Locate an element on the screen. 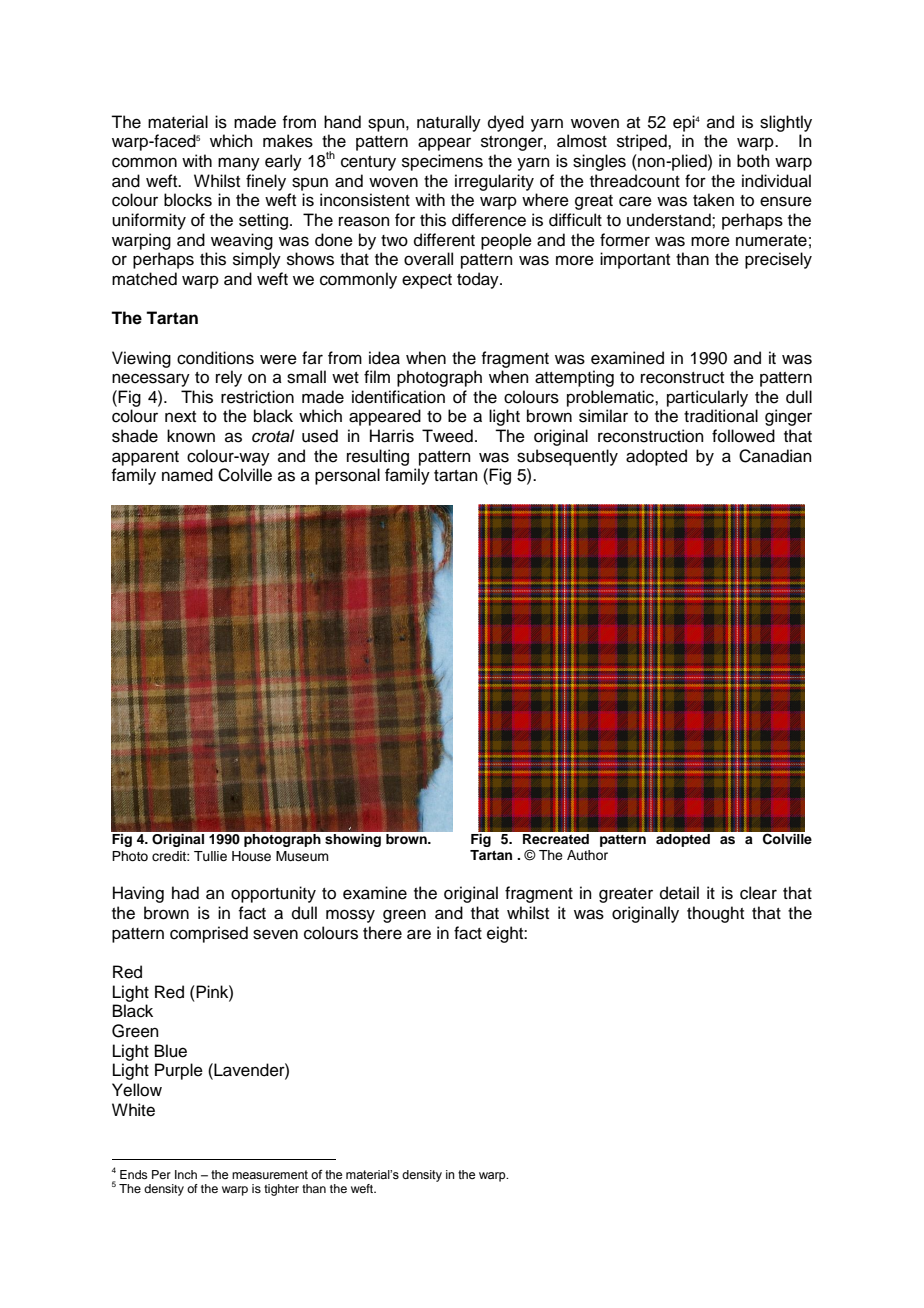 The image size is (924, 1308). specimens is located at coordinates (442, 162).
